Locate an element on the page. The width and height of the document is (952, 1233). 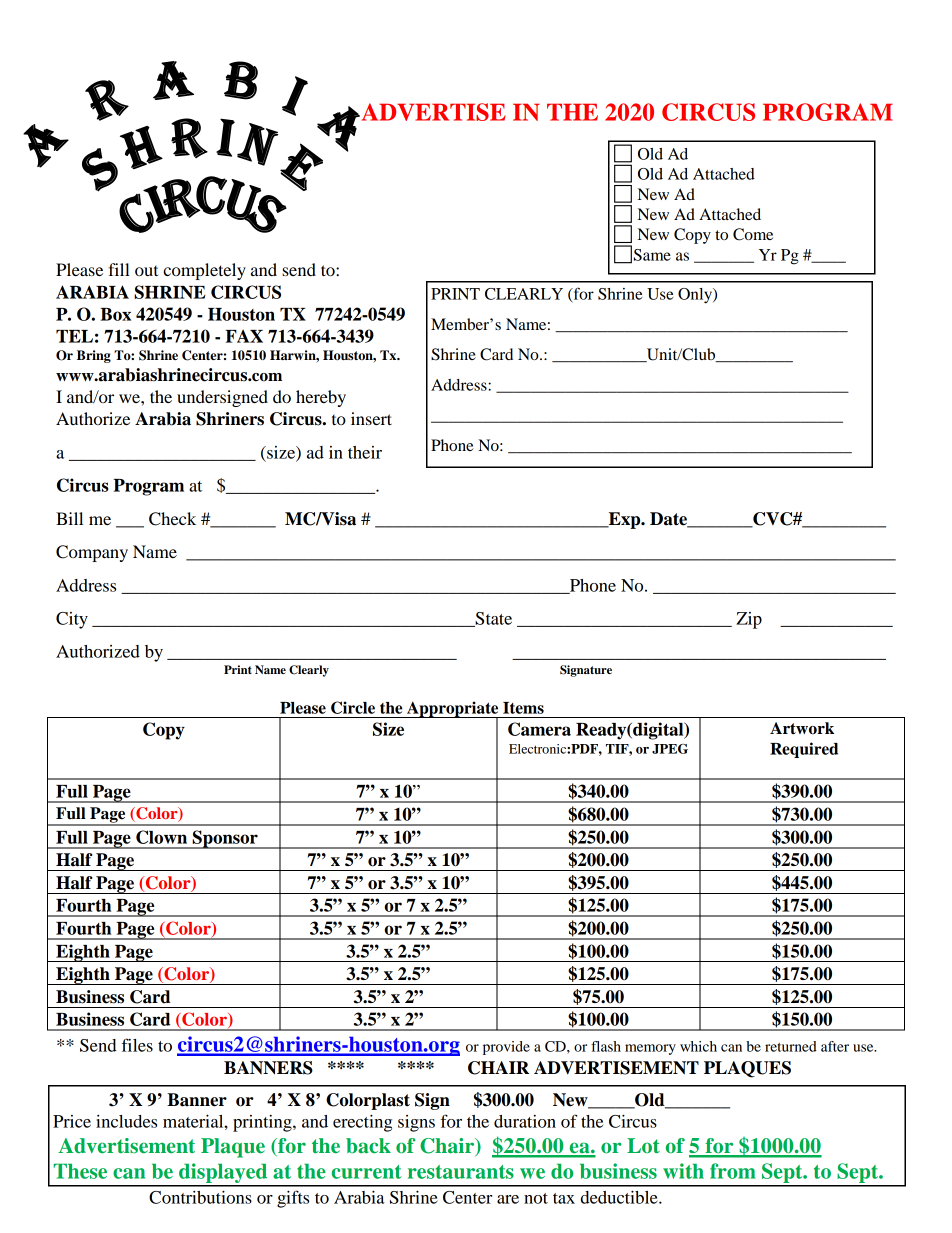
Clown is located at coordinates (161, 837).
